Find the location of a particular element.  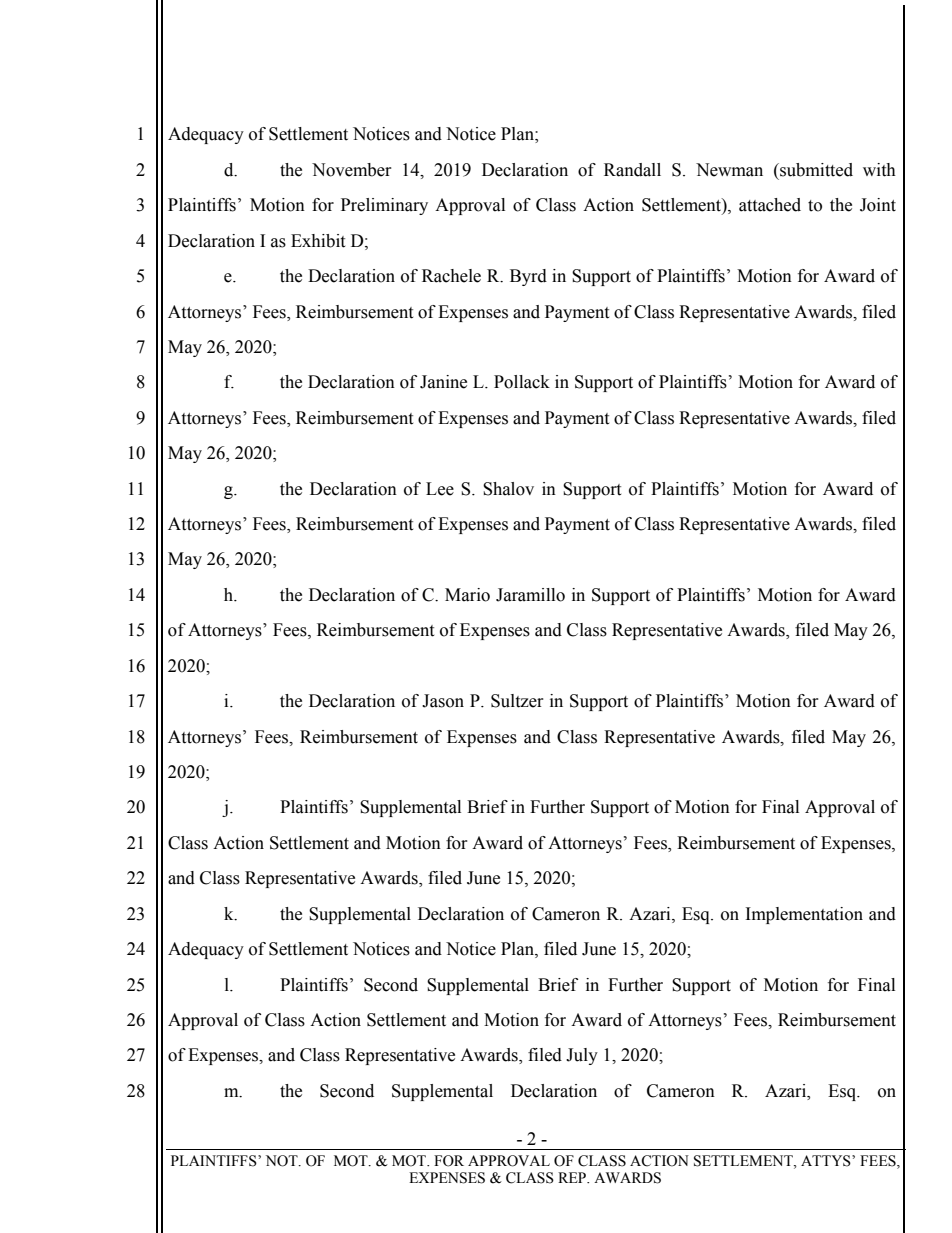

Mario is located at coordinates (467, 595).
